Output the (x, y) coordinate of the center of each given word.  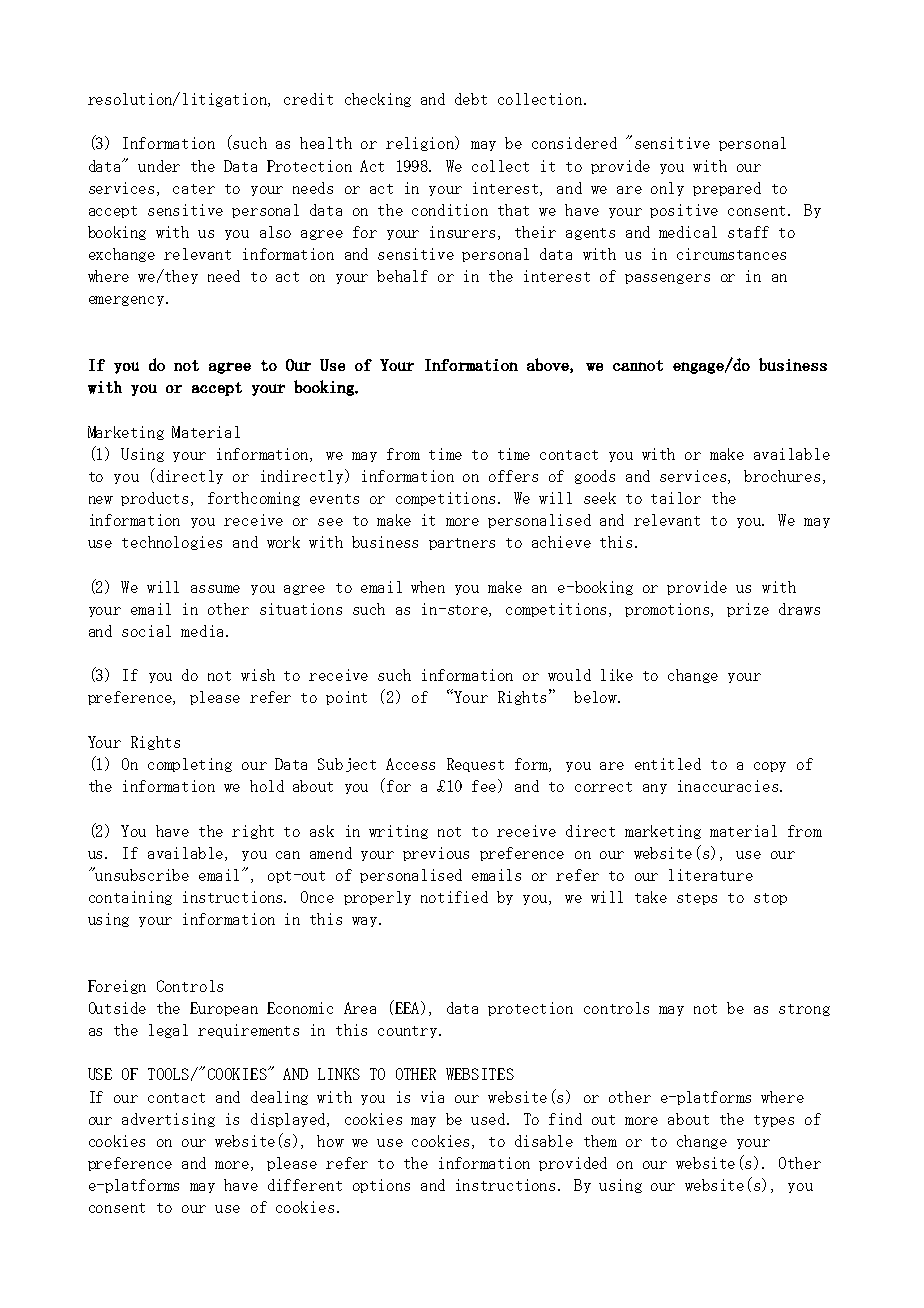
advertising (168, 1120)
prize (748, 610)
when (428, 587)
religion (421, 143)
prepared (727, 189)
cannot (638, 365)
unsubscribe (141, 874)
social (146, 631)
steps (697, 899)
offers (513, 476)
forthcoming (254, 499)
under (159, 166)
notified (454, 897)
